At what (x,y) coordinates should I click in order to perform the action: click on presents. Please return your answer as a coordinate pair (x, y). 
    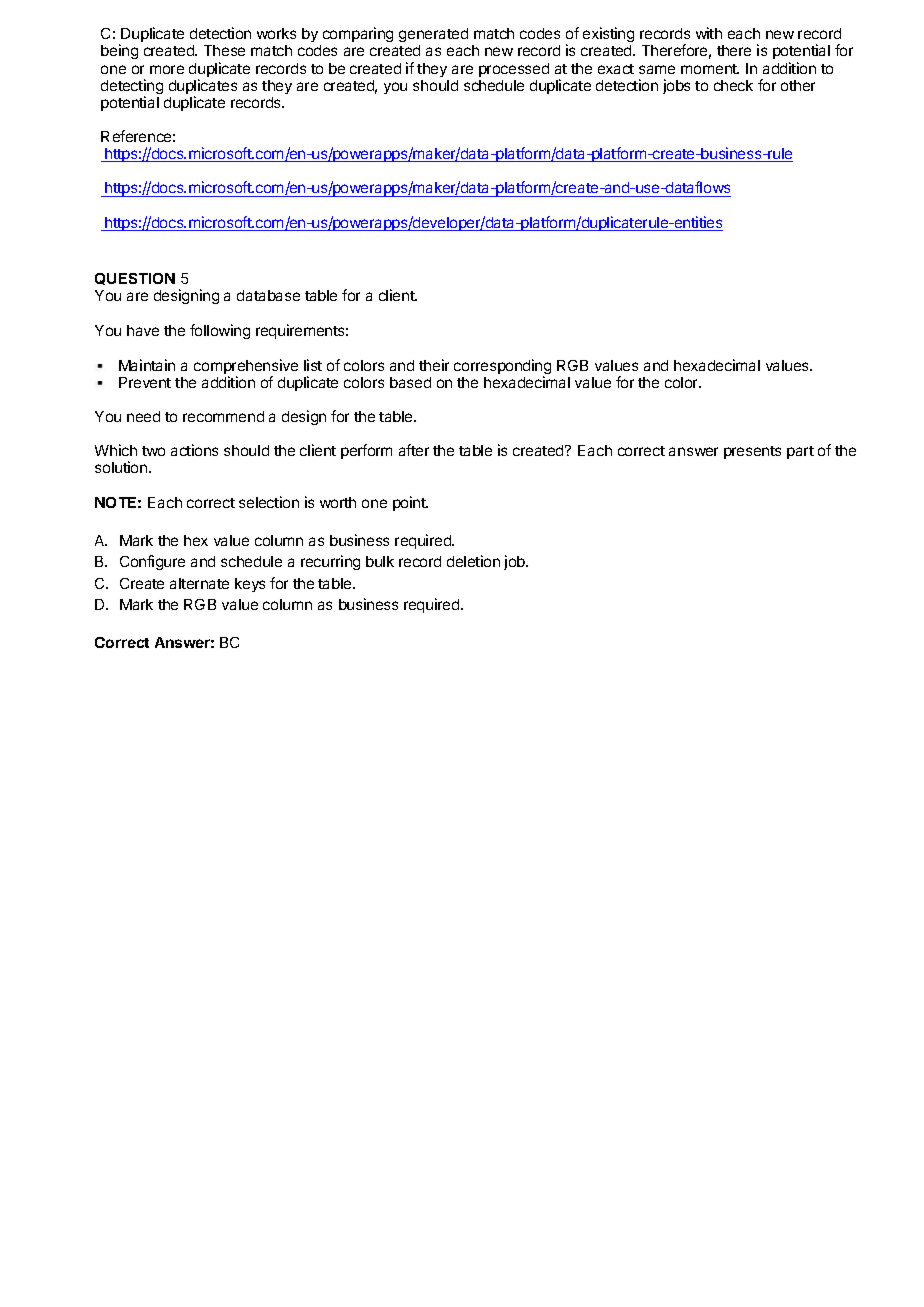
    Looking at the image, I should click on (752, 452).
